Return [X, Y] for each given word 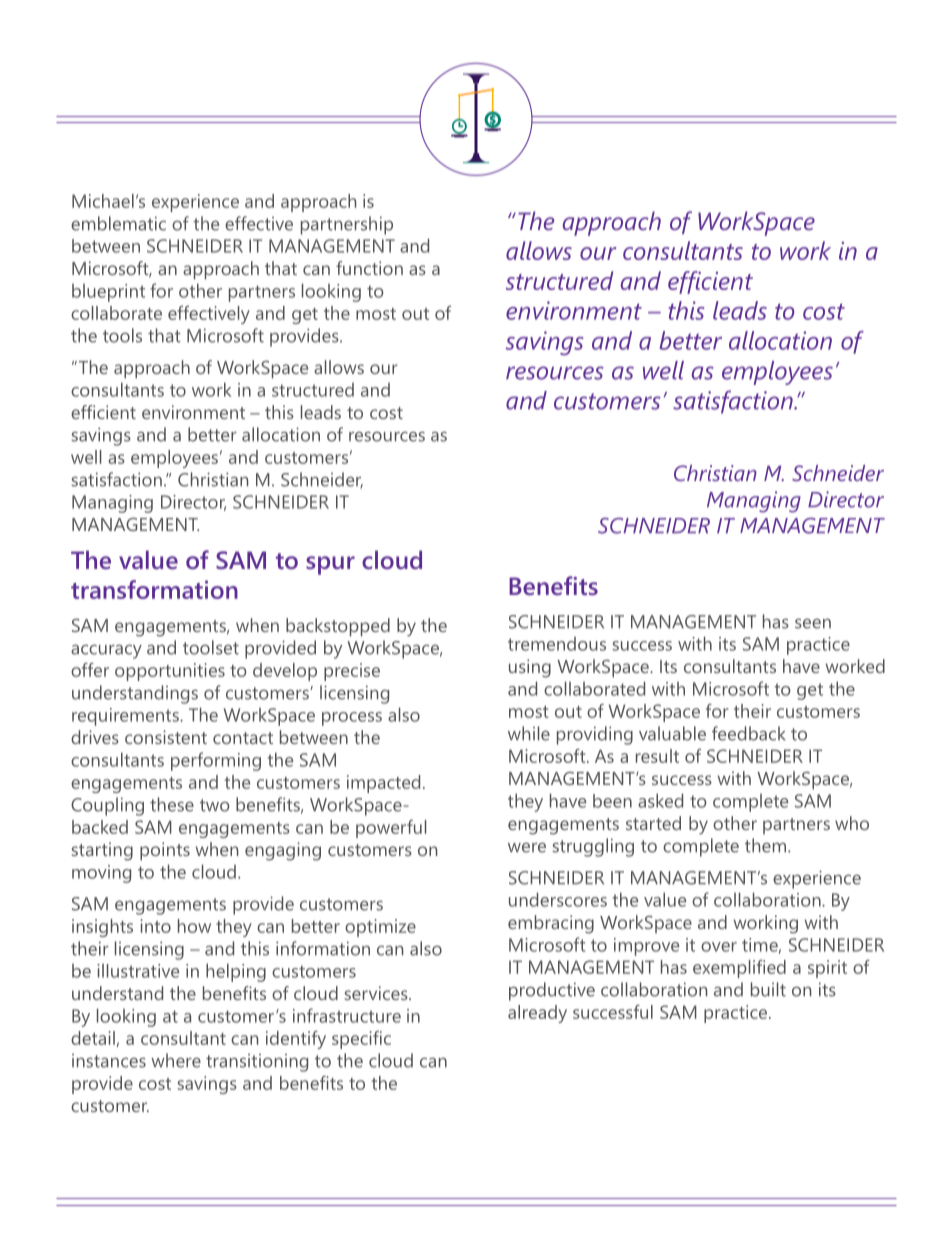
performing [216, 761]
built [768, 989]
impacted [383, 784]
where [176, 1060]
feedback [749, 733]
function [369, 268]
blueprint [108, 293]
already [537, 1014]
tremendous [557, 644]
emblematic [118, 223]
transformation [154, 589]
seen [813, 623]
